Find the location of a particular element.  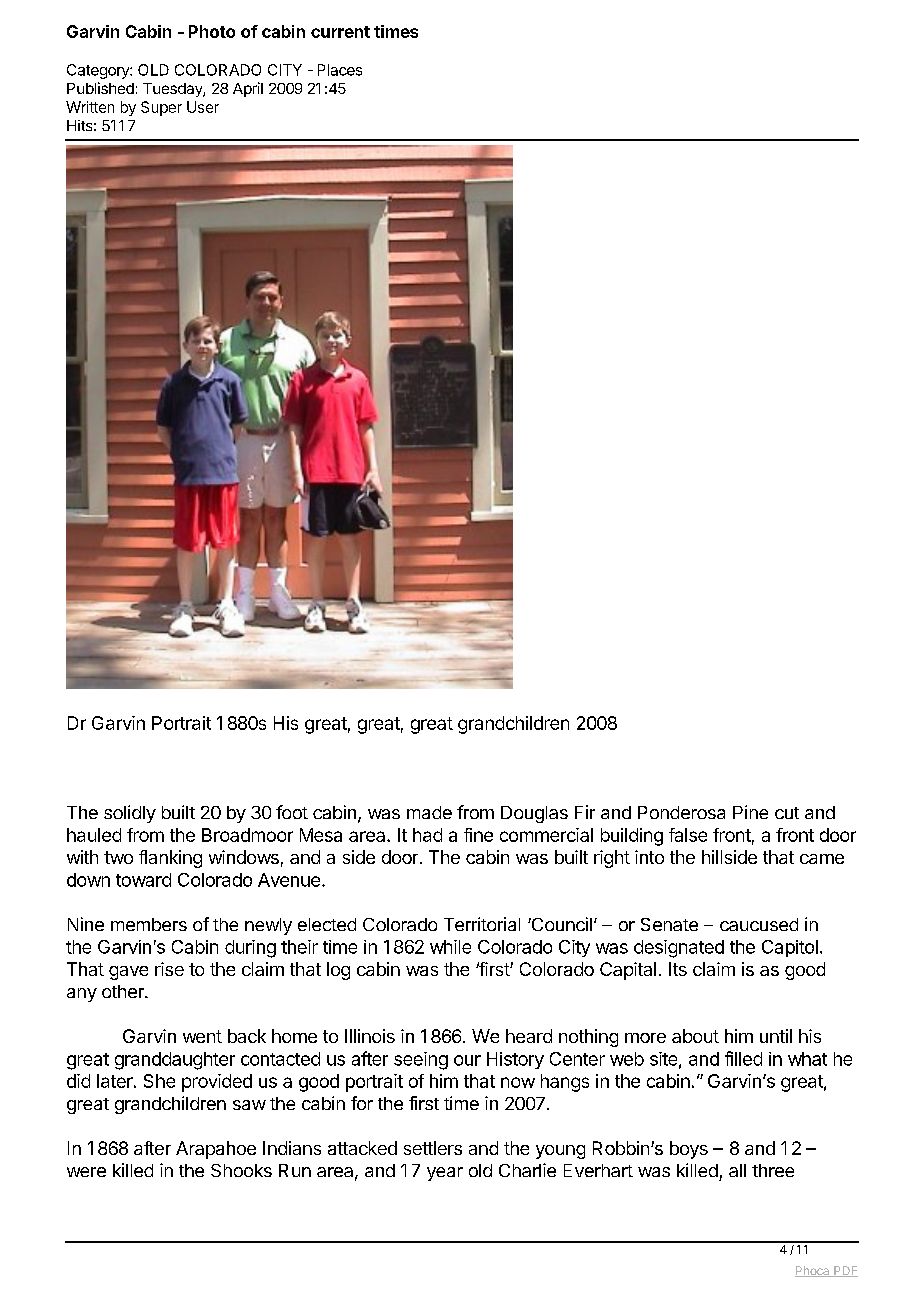

User is located at coordinates (203, 107).
